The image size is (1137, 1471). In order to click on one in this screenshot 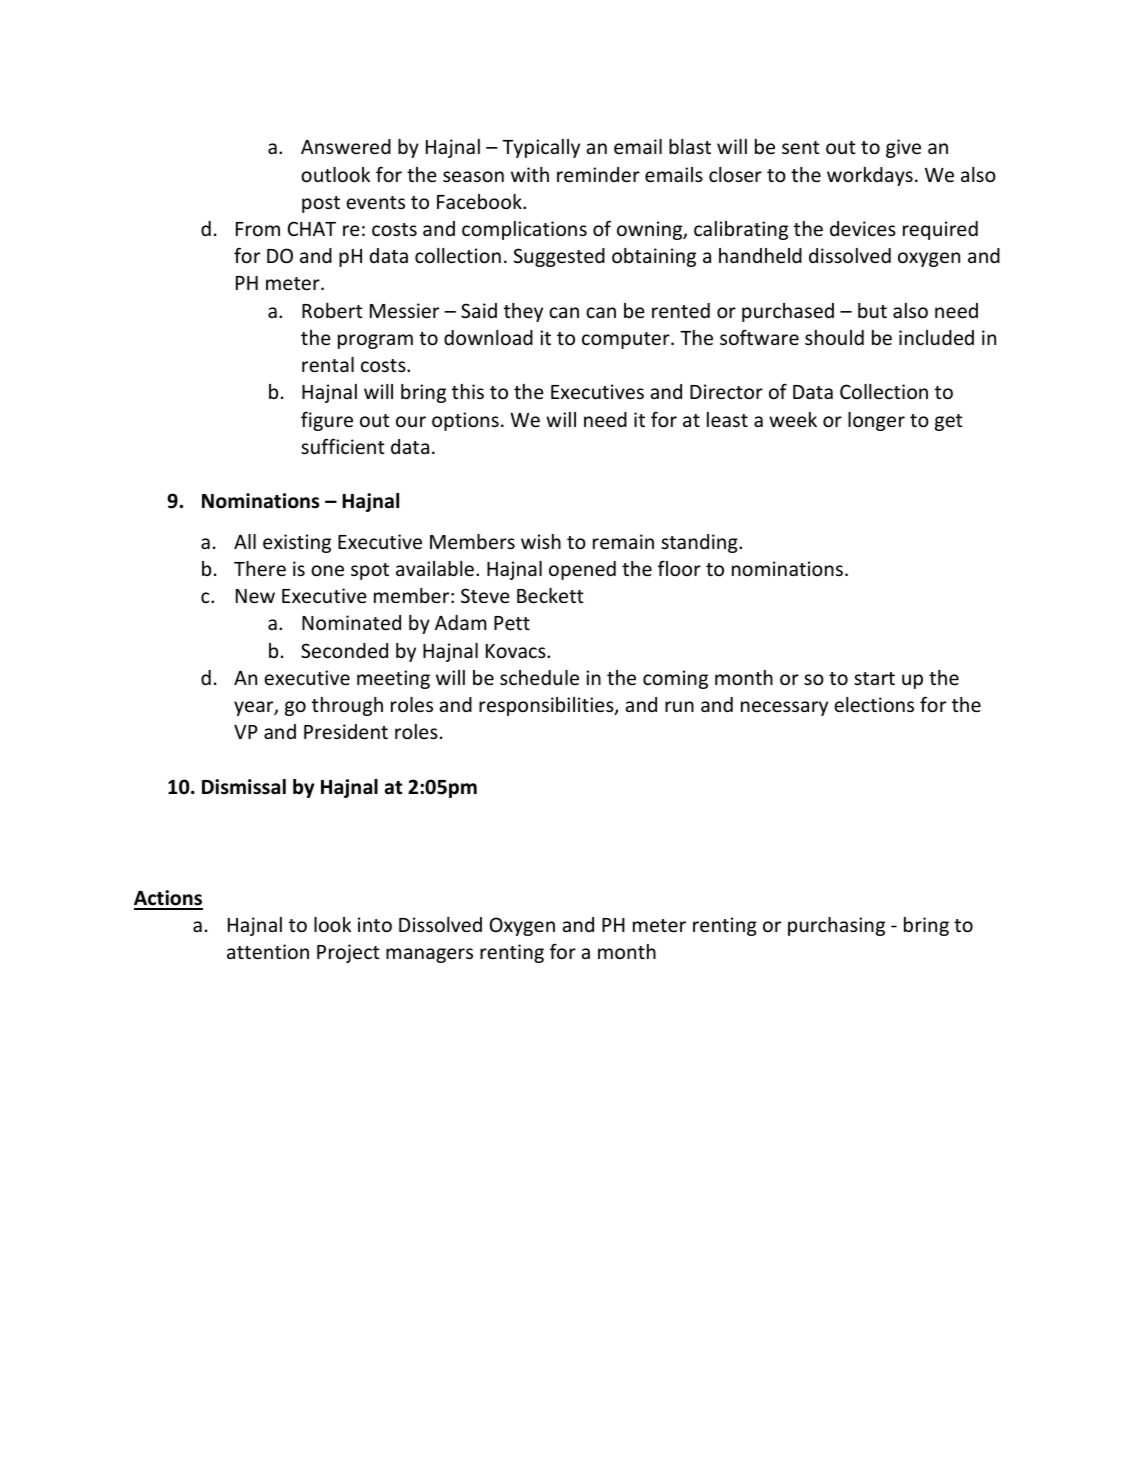, I will do `click(327, 570)`.
